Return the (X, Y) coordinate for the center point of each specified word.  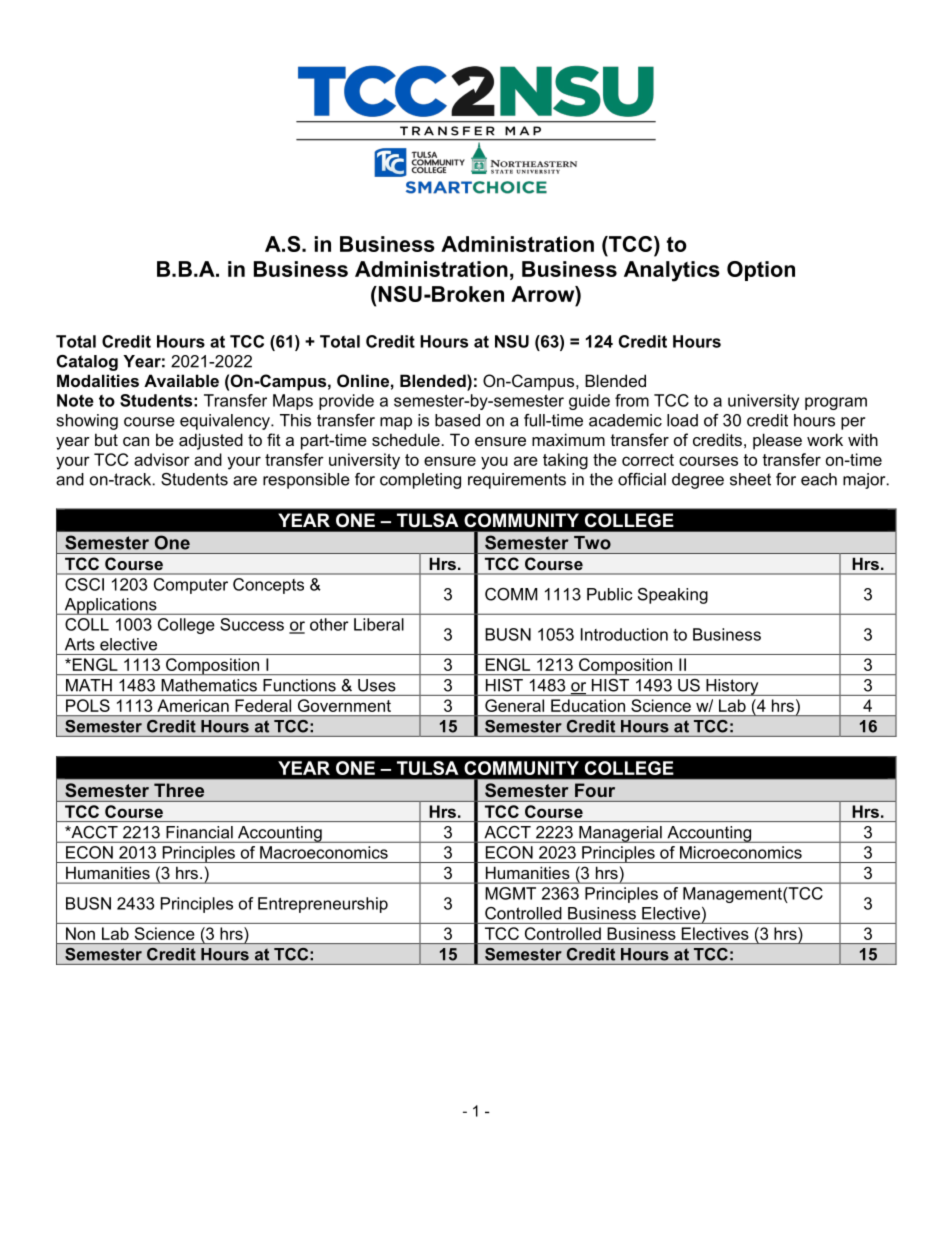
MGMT (510, 893)
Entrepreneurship (323, 905)
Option (761, 271)
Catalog (87, 363)
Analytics (672, 271)
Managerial (620, 834)
